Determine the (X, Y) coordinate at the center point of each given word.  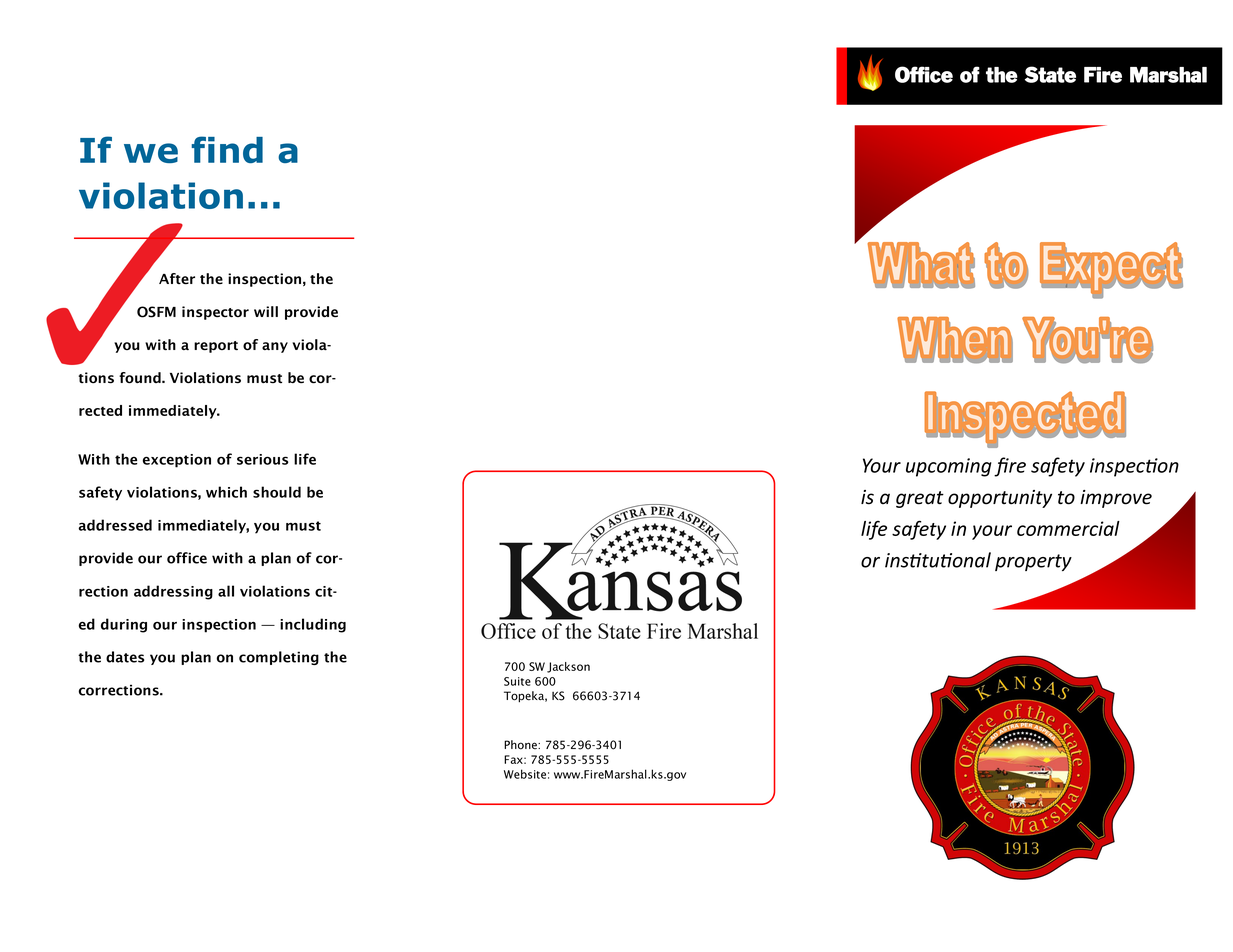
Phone (521, 745)
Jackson (568, 667)
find (227, 149)
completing (279, 658)
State (1050, 74)
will (266, 311)
